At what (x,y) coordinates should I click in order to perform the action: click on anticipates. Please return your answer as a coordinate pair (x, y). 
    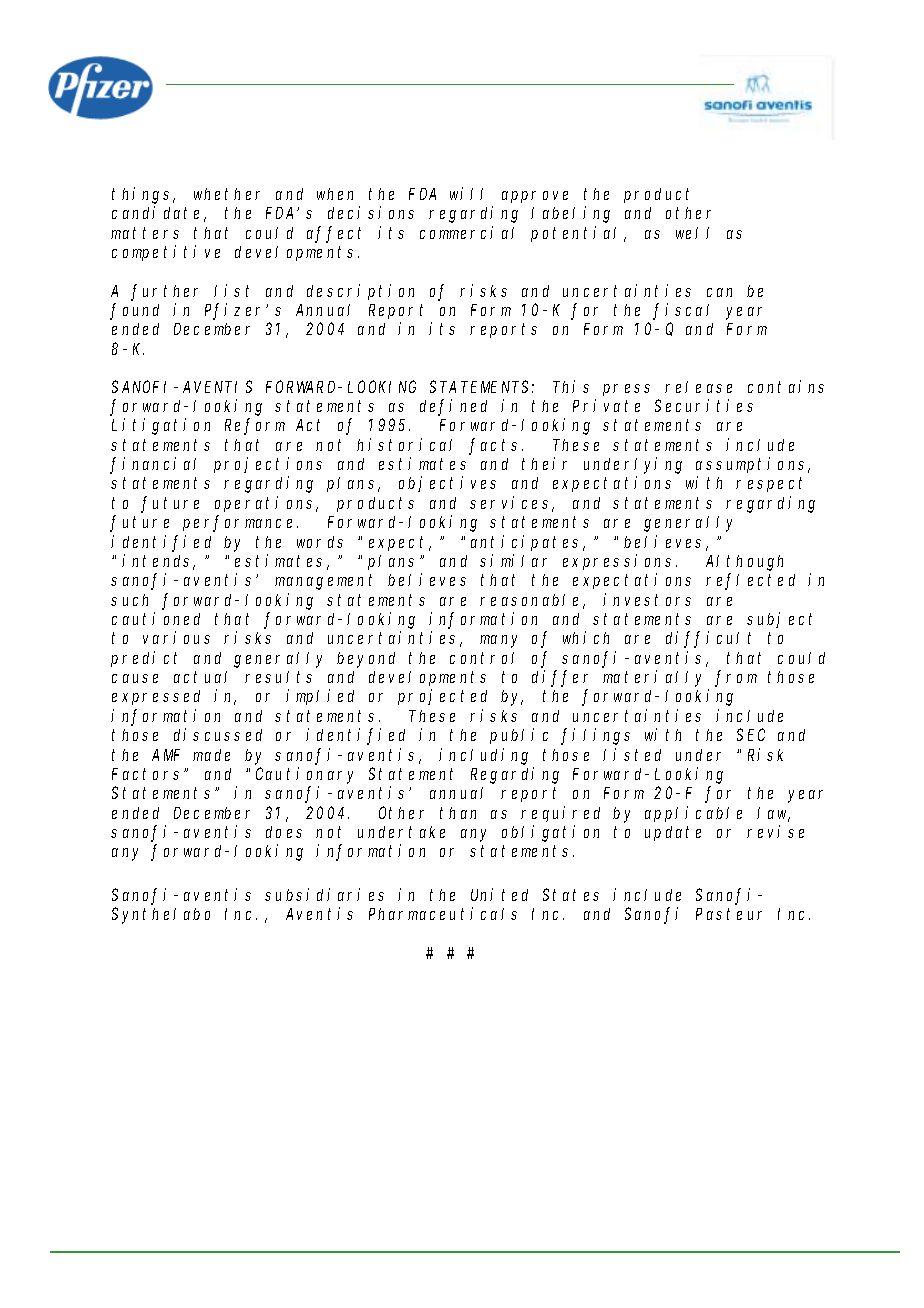
    Looking at the image, I should click on (528, 543).
